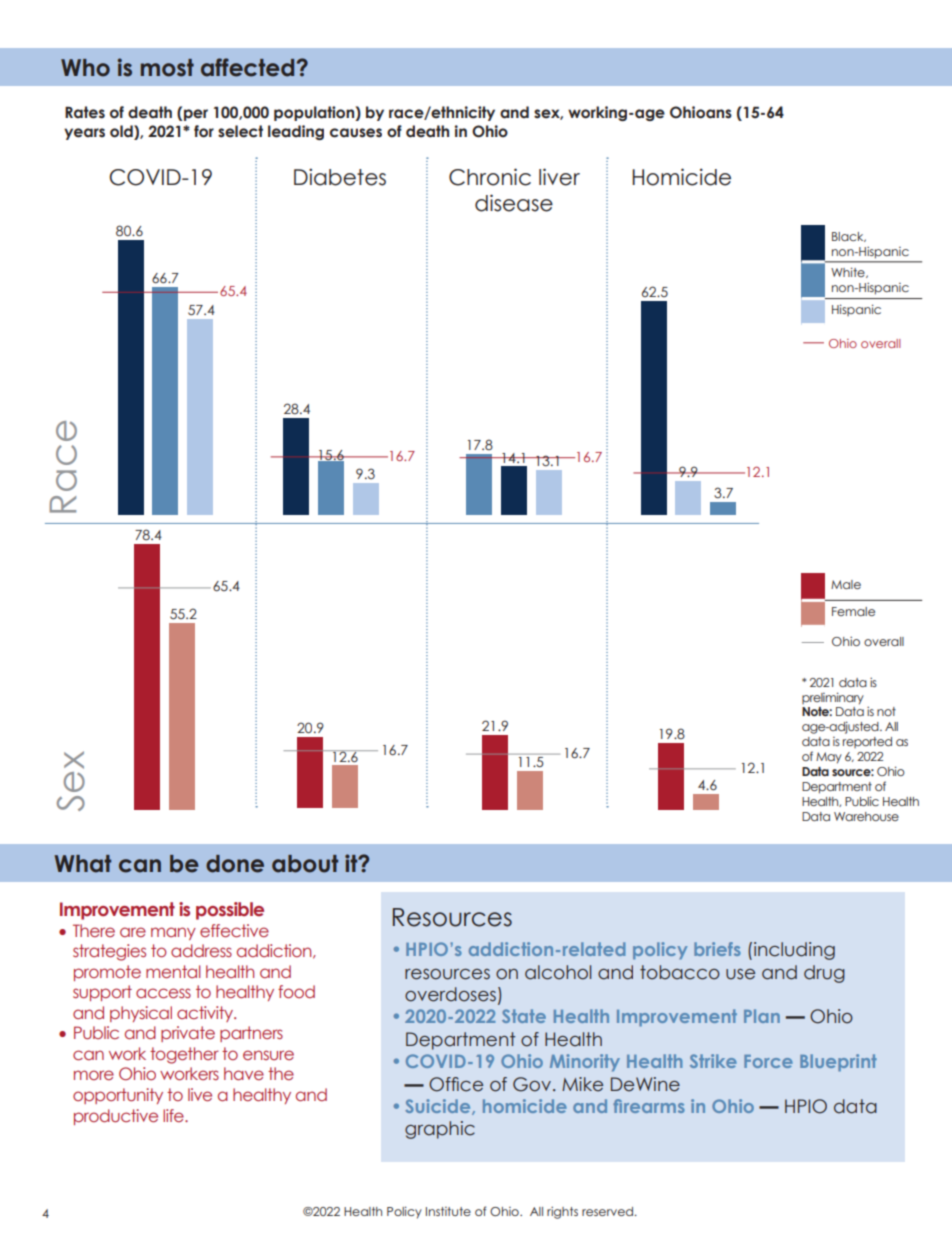  Describe the element at coordinates (235, 864) in the screenshot. I see `done` at that location.
